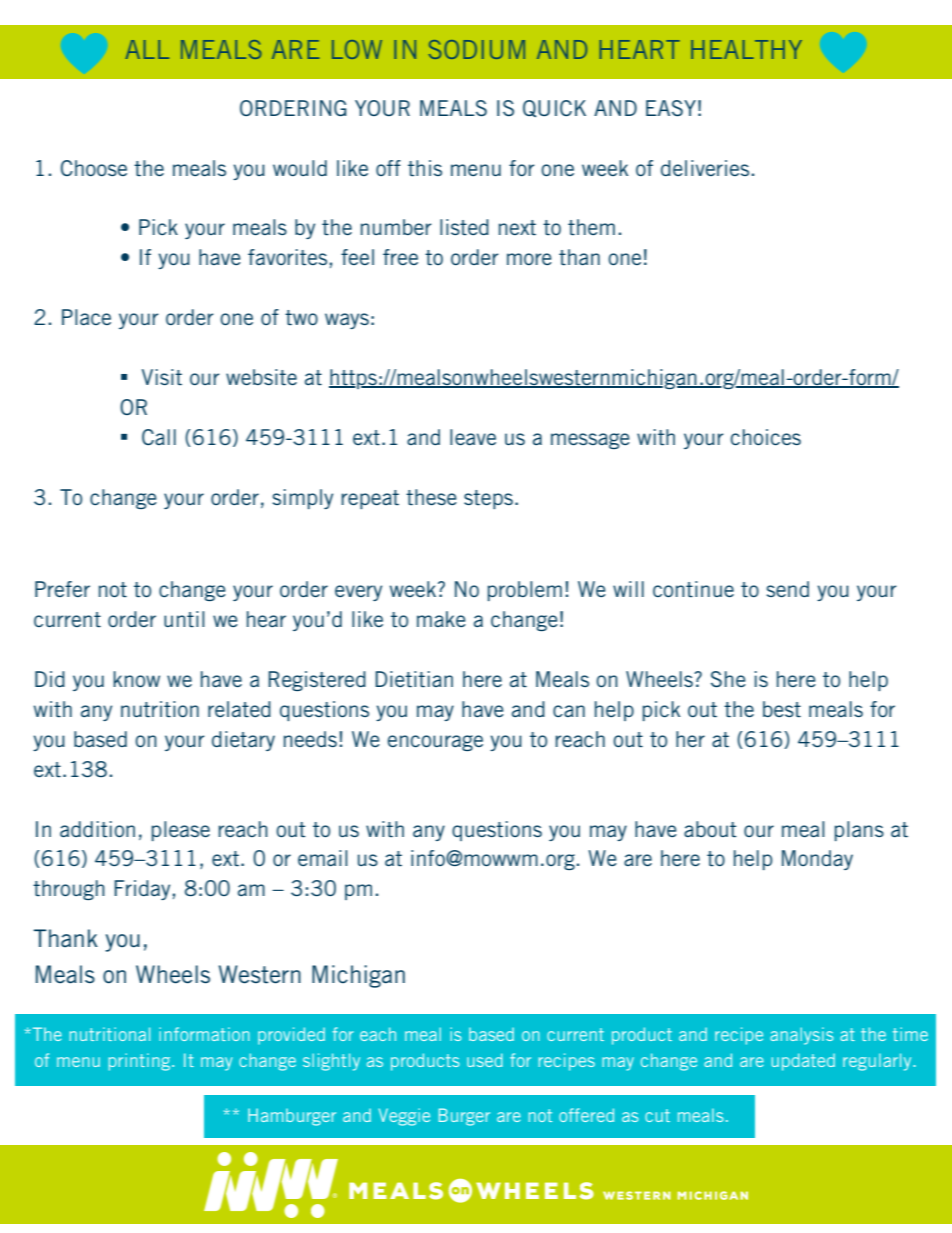 Image resolution: width=952 pixels, height=1233 pixels. Describe the element at coordinates (141, 1062) in the screenshot. I see `printing` at that location.
